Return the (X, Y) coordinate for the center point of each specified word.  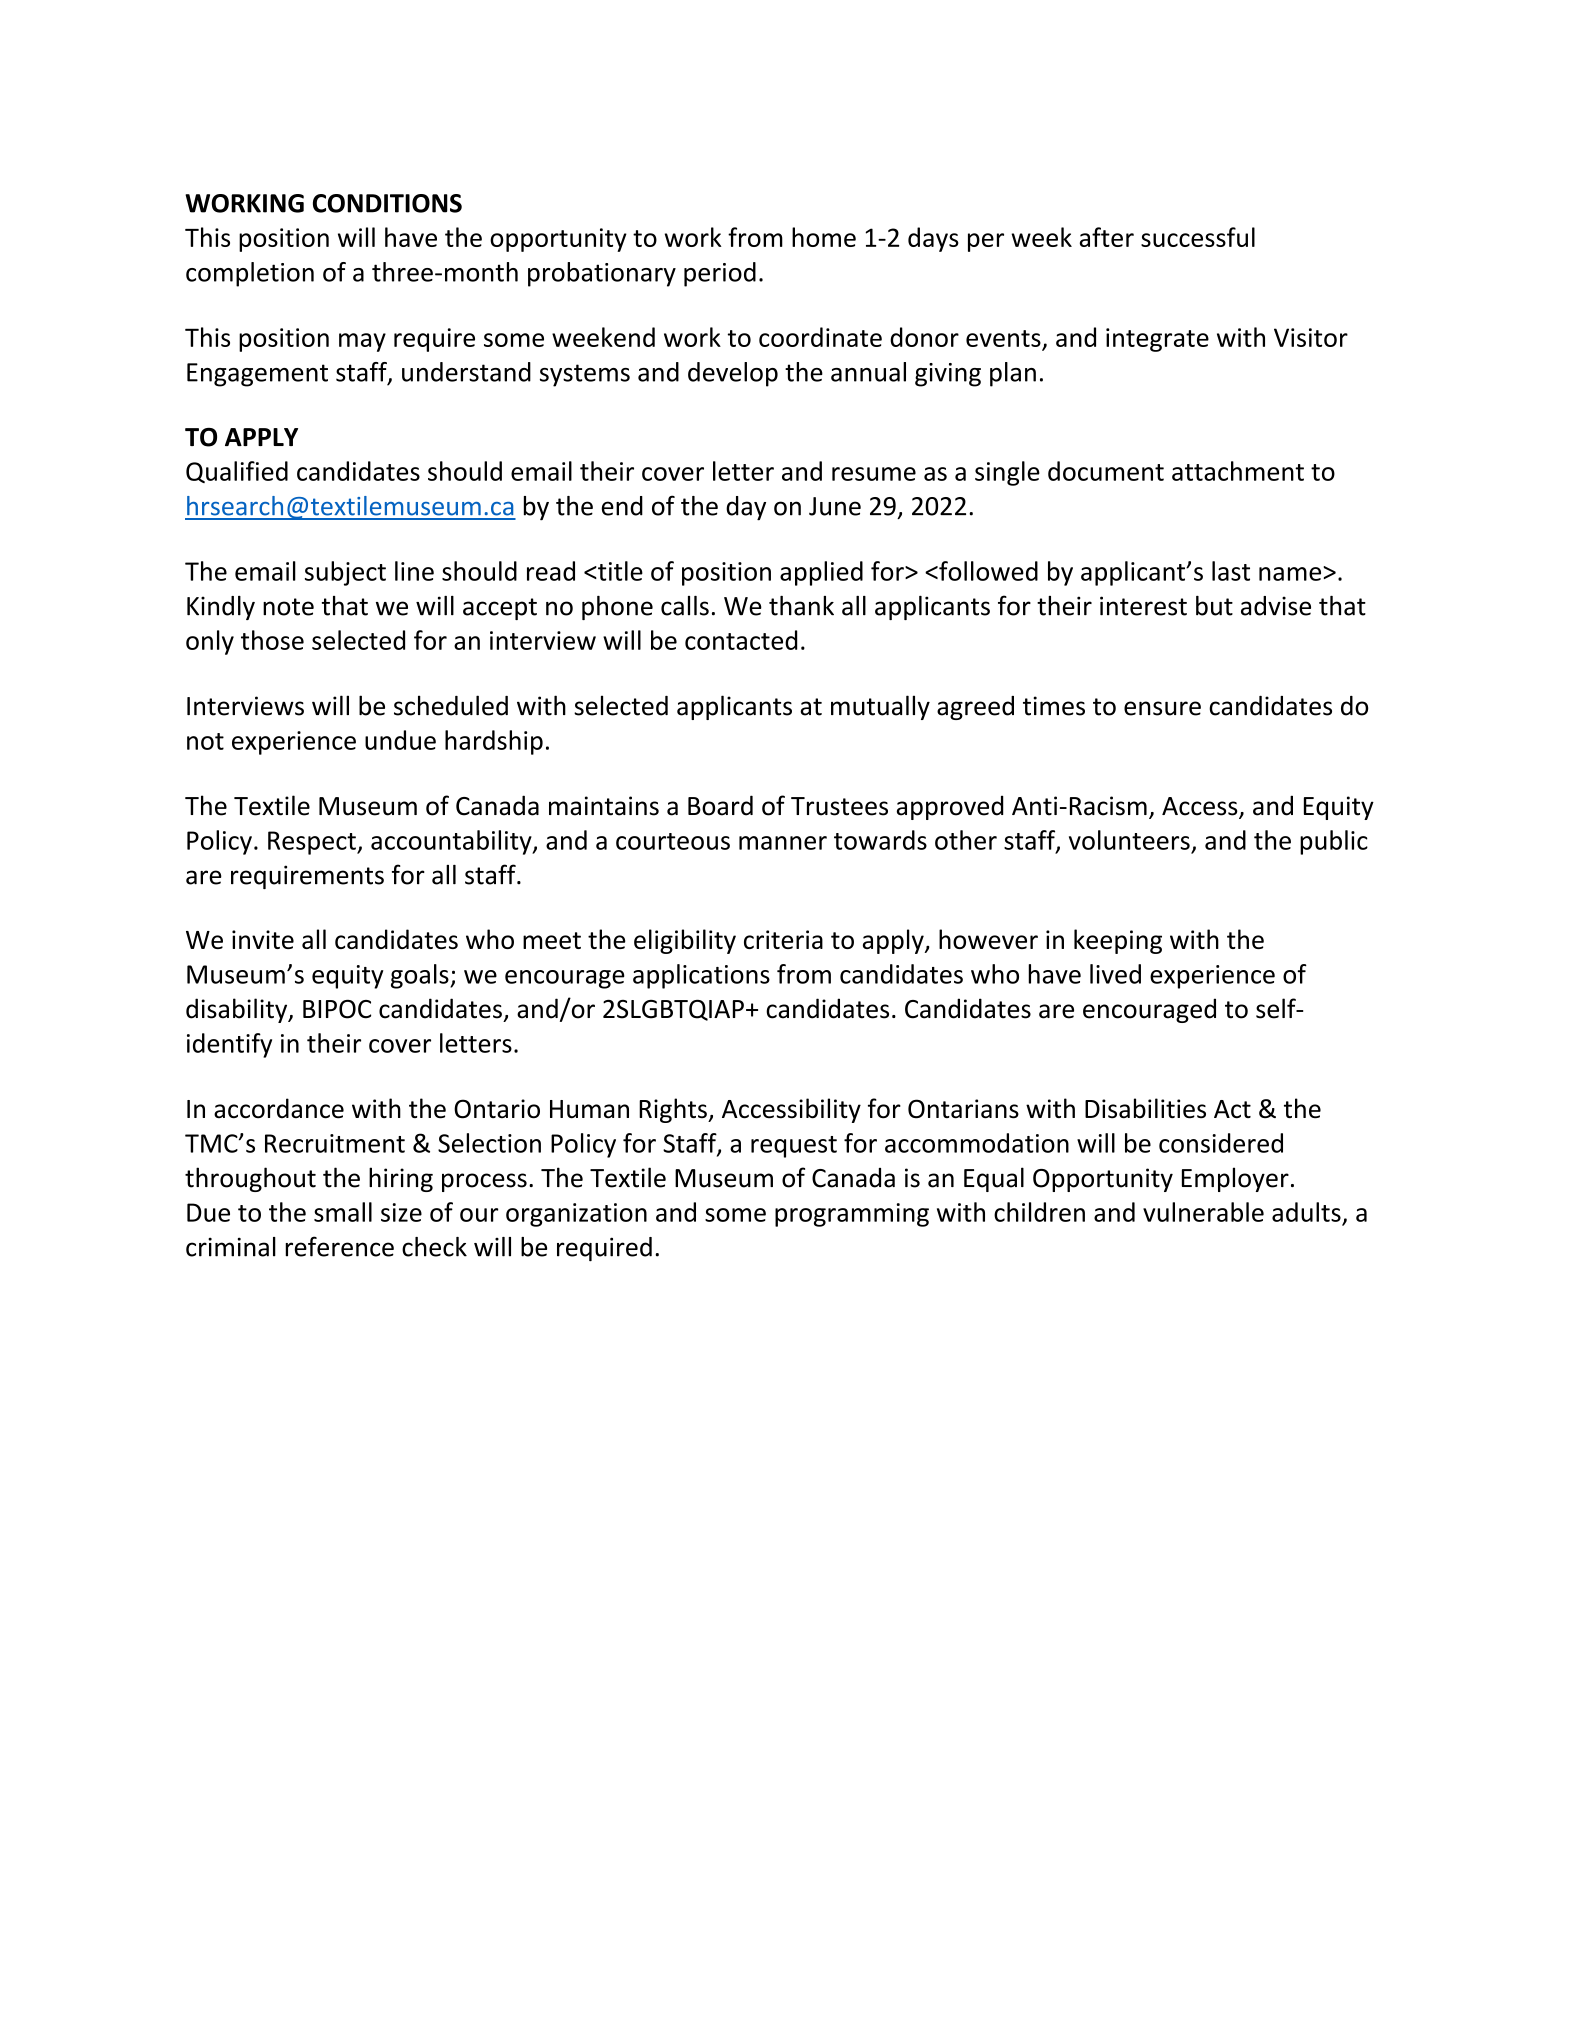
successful (1198, 237)
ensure (1162, 708)
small (343, 1212)
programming (852, 1215)
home (824, 237)
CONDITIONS (387, 203)
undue (400, 740)
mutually (880, 707)
